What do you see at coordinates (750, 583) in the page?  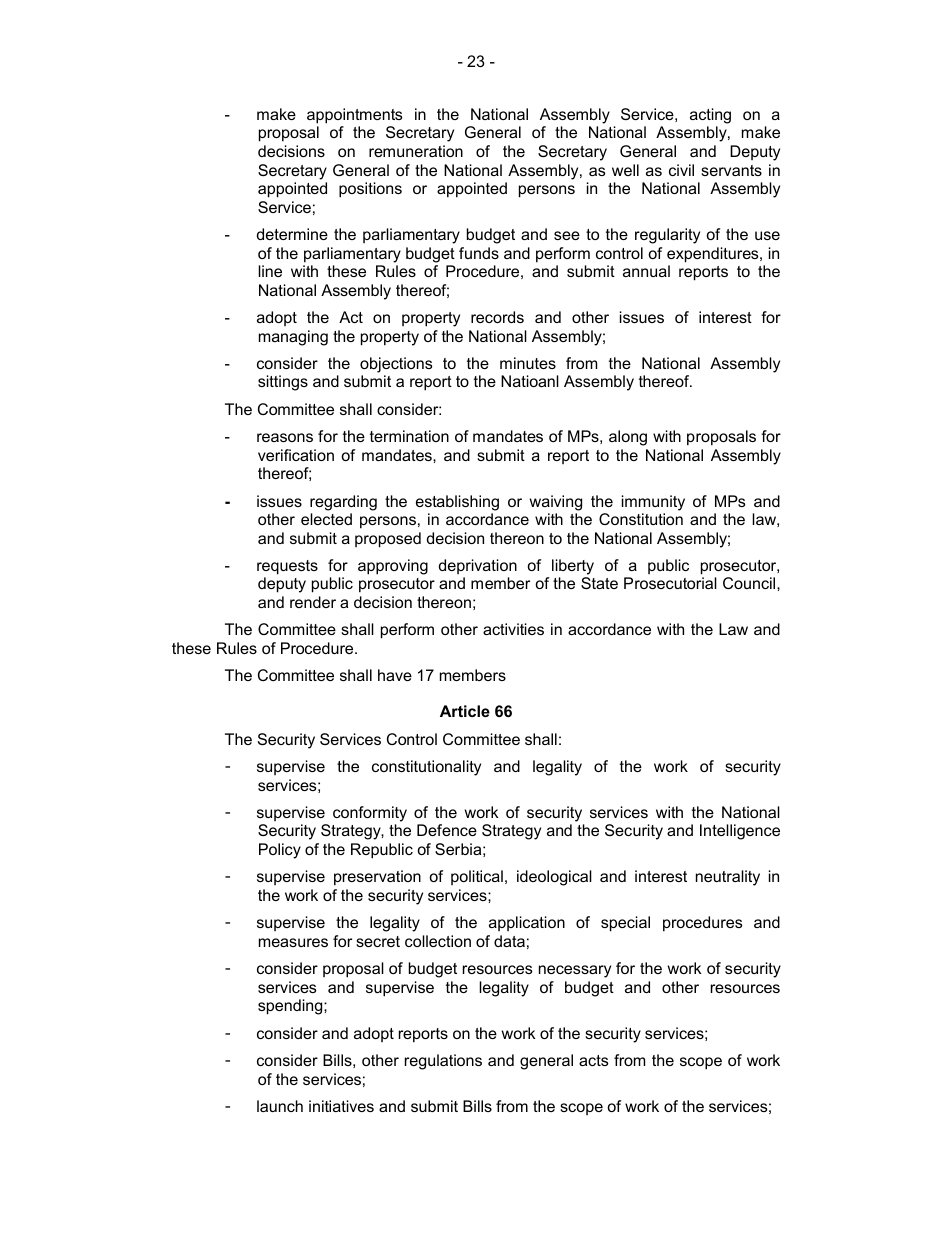 I see `Council` at bounding box center [750, 583].
